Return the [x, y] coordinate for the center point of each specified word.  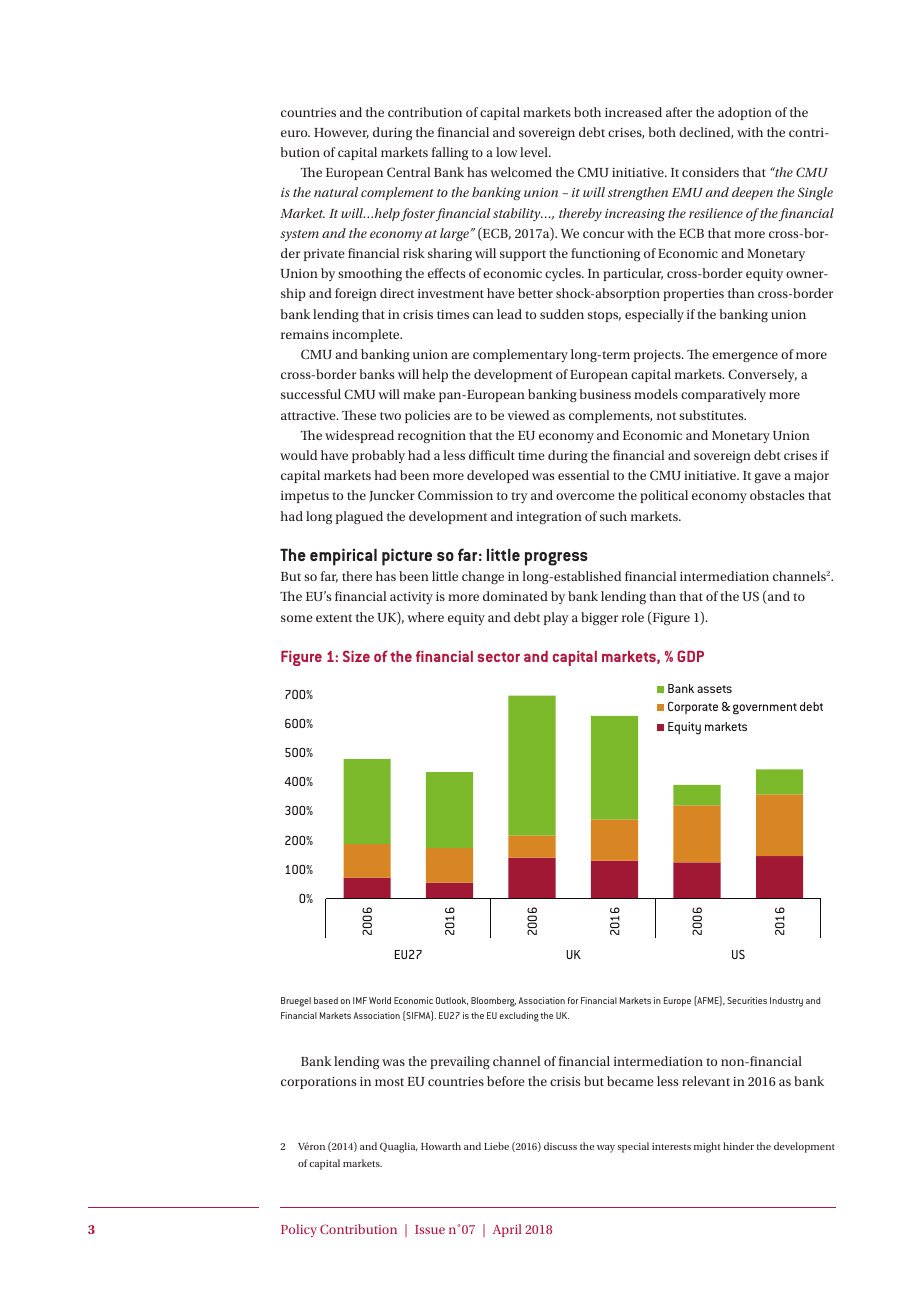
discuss [560, 1146]
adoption [745, 113]
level [535, 152]
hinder [738, 1146]
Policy [299, 1230]
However [341, 133]
